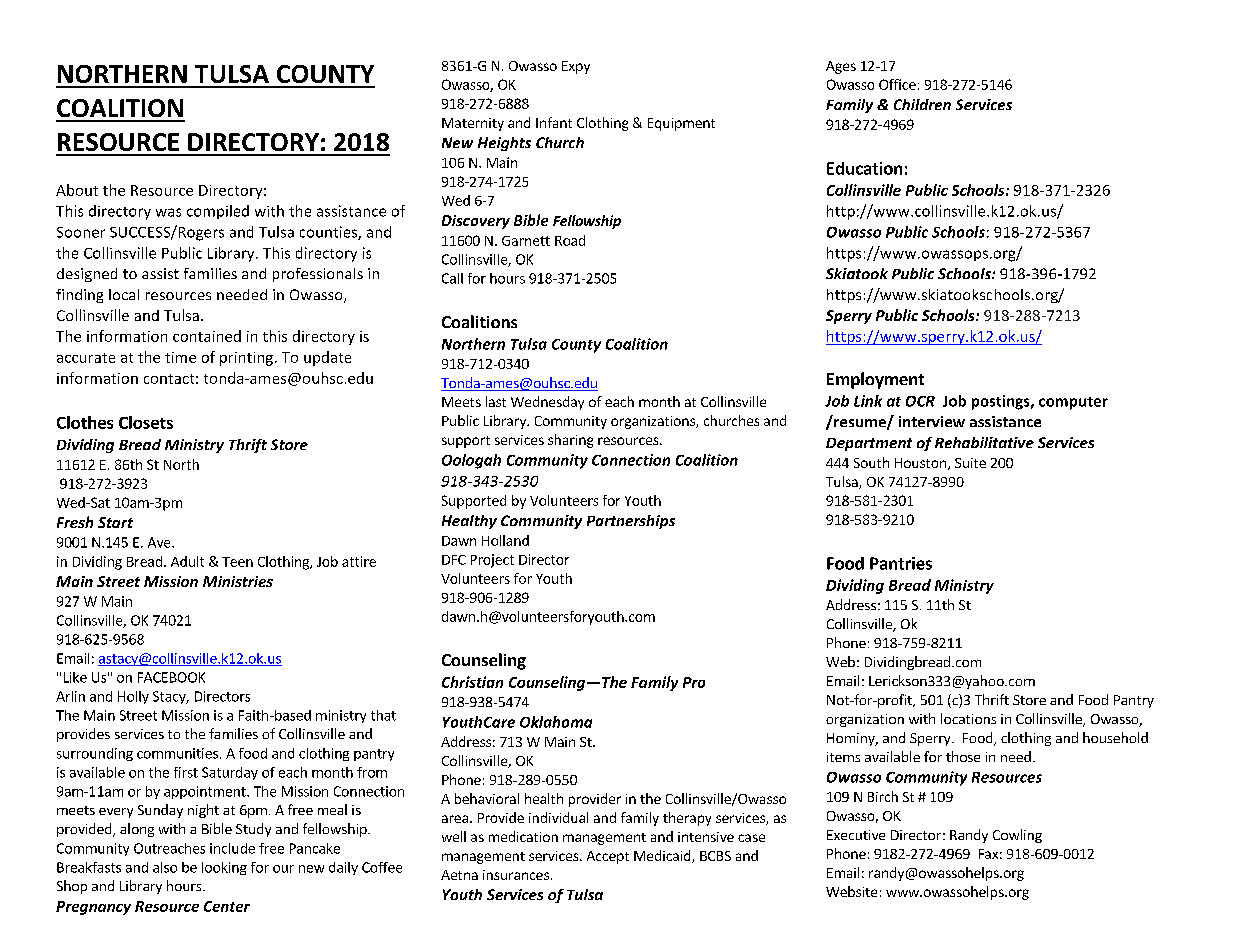 Image resolution: width=1233 pixels, height=952 pixels. Describe the element at coordinates (224, 868) in the image. I see `looking` at that location.
